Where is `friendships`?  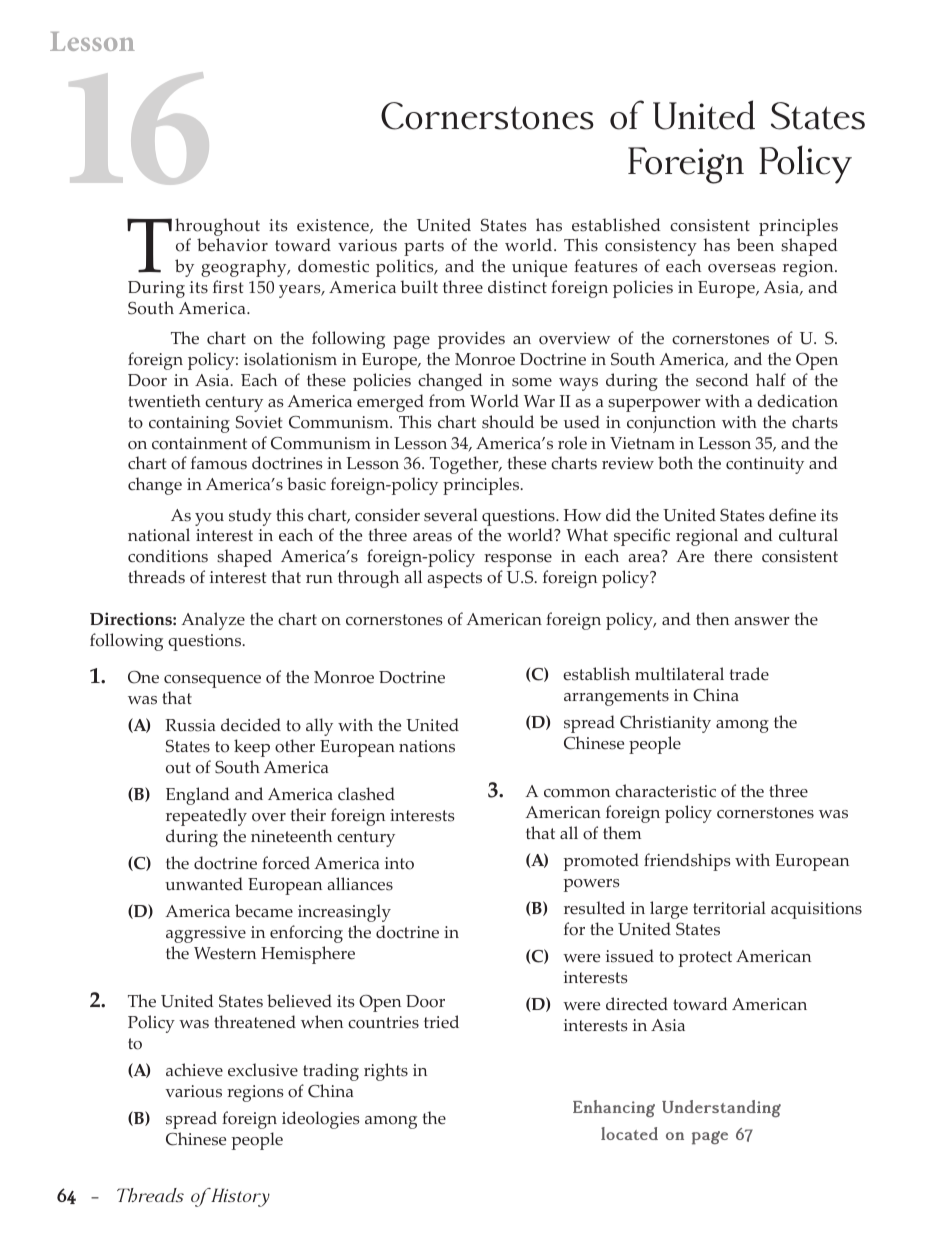 friendships is located at coordinates (687, 862).
